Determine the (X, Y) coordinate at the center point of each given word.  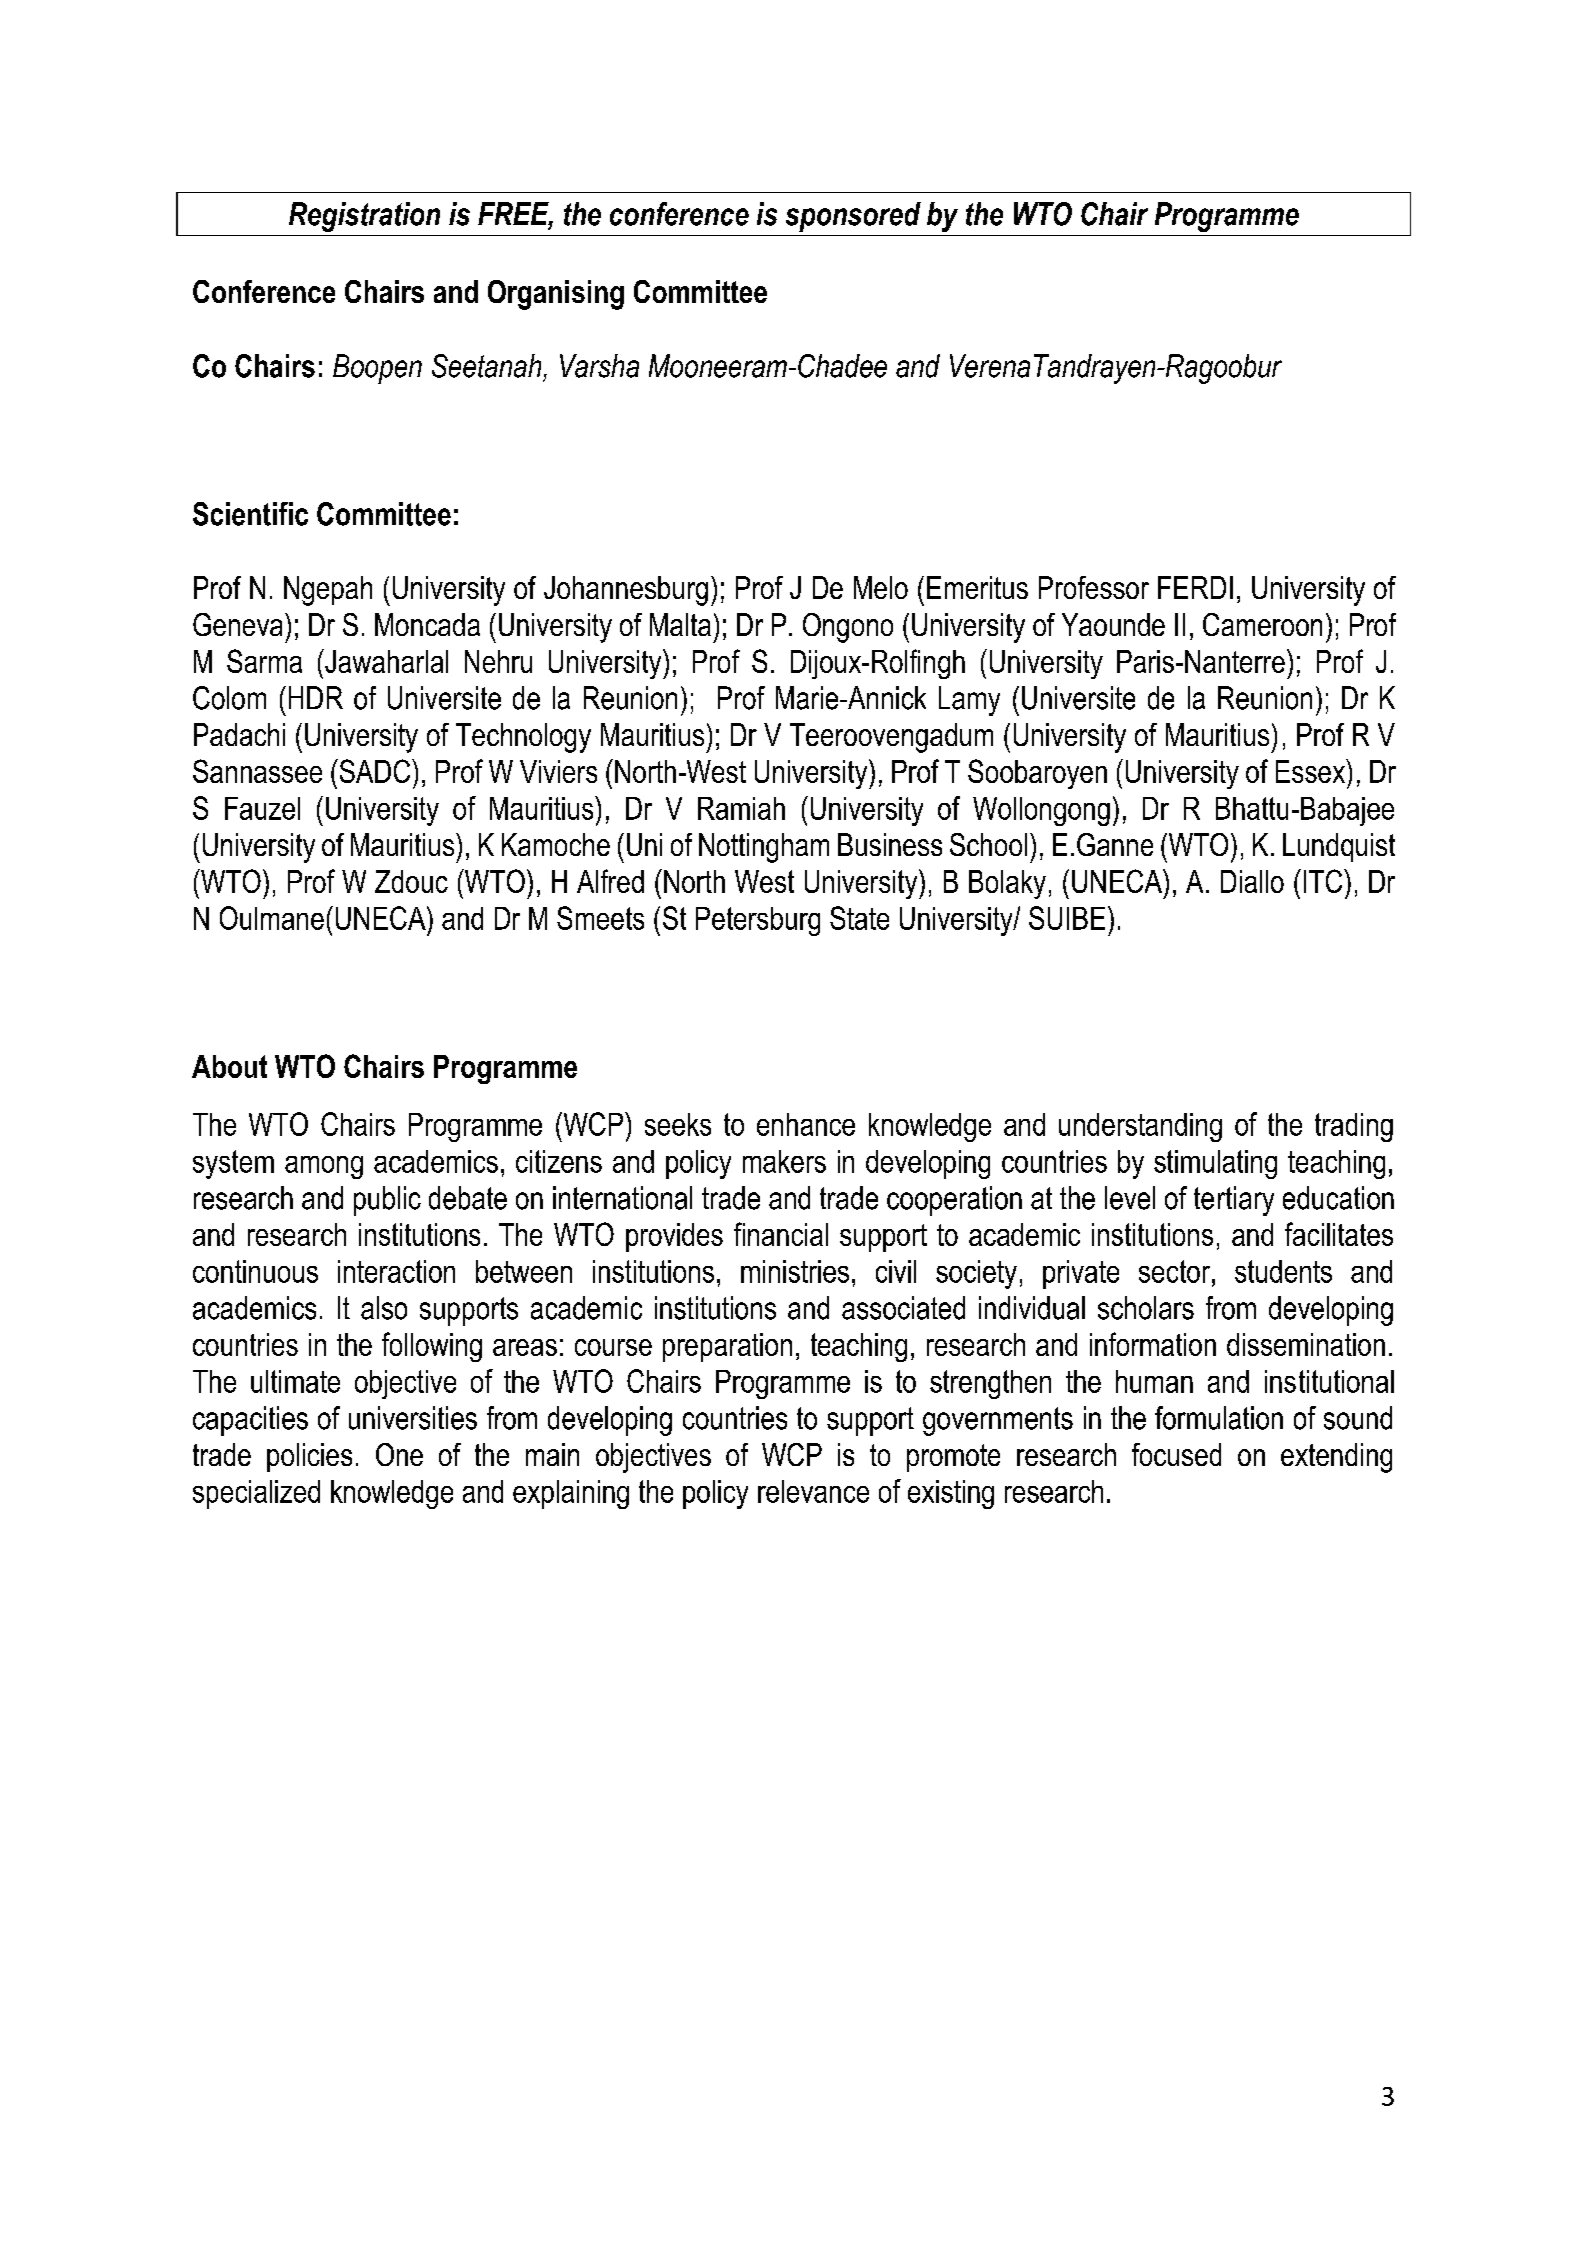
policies (309, 1457)
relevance (813, 1491)
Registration (364, 217)
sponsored (853, 217)
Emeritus (977, 587)
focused (1176, 1454)
